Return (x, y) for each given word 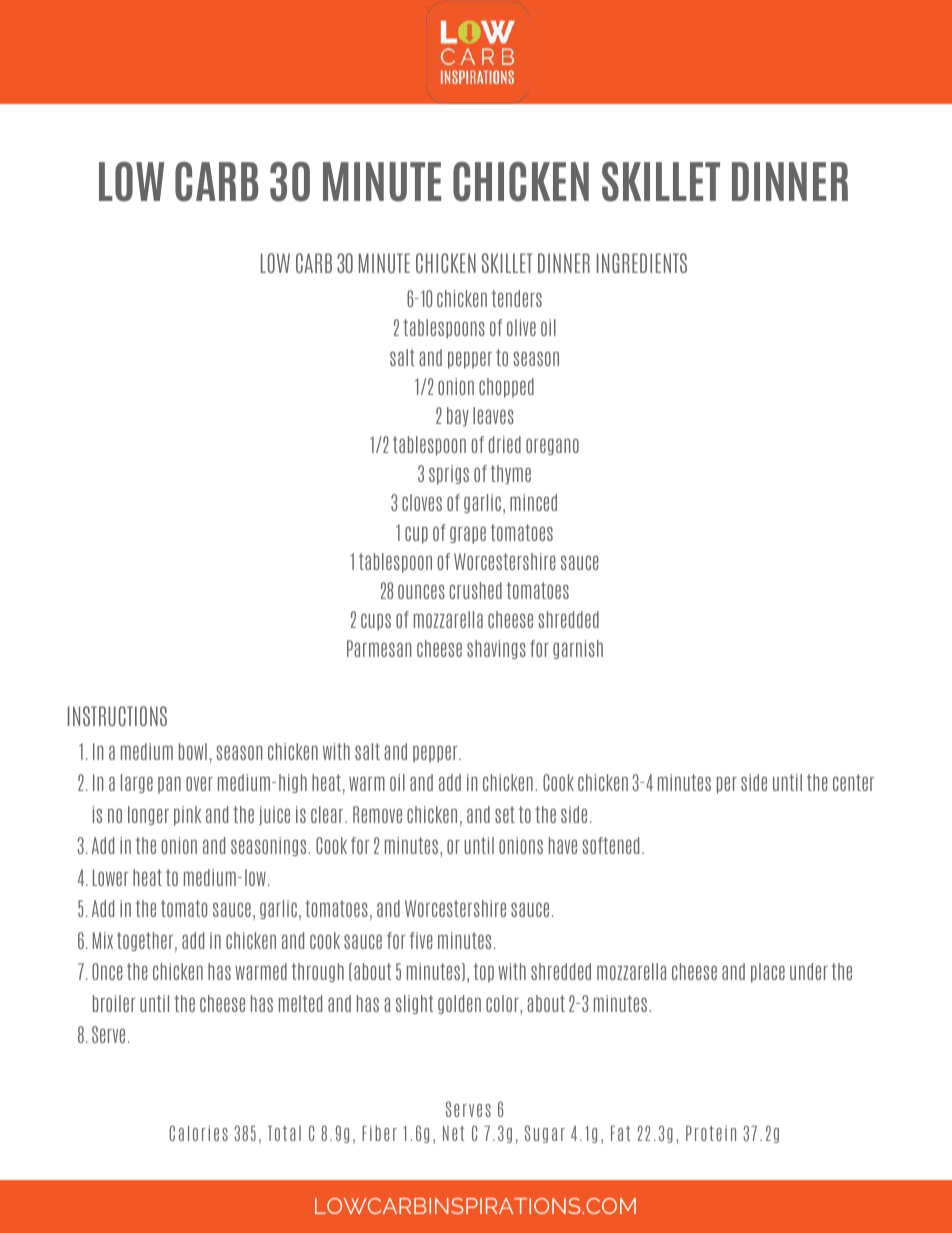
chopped (506, 388)
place (768, 973)
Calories (198, 1133)
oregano (552, 446)
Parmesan (379, 648)
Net (453, 1133)
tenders (517, 298)
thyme (511, 474)
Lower (110, 877)
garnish (578, 649)
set (505, 814)
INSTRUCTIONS (117, 716)
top (484, 973)
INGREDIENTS (642, 263)
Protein (711, 1133)
